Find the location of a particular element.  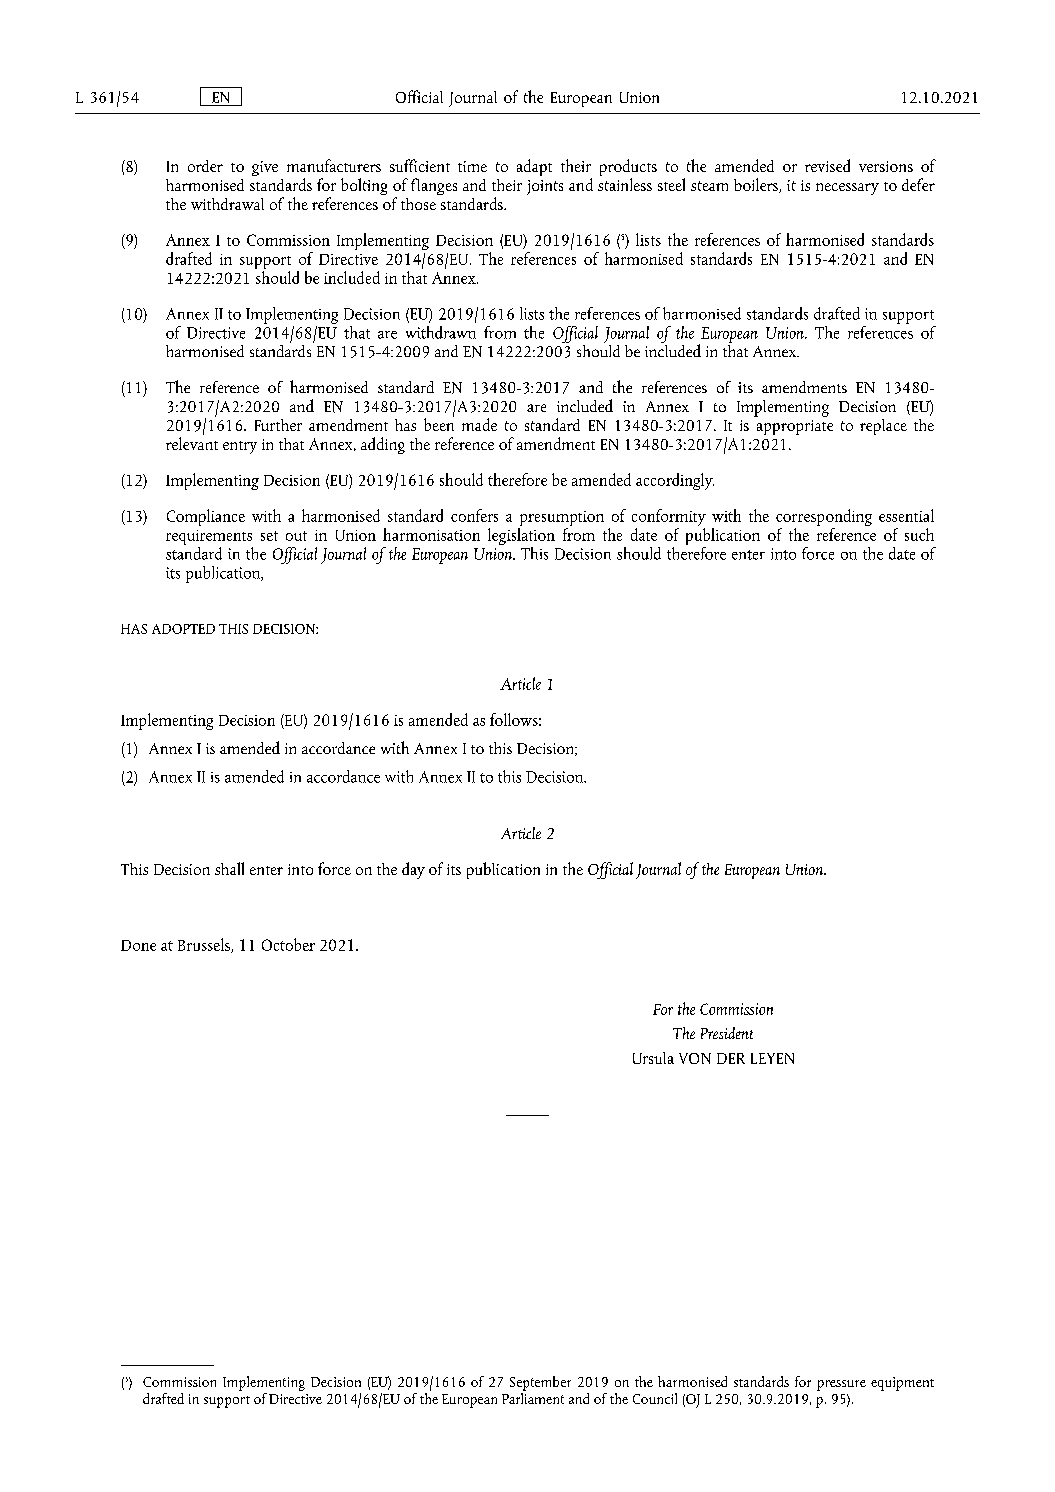

necessary is located at coordinates (847, 189).
